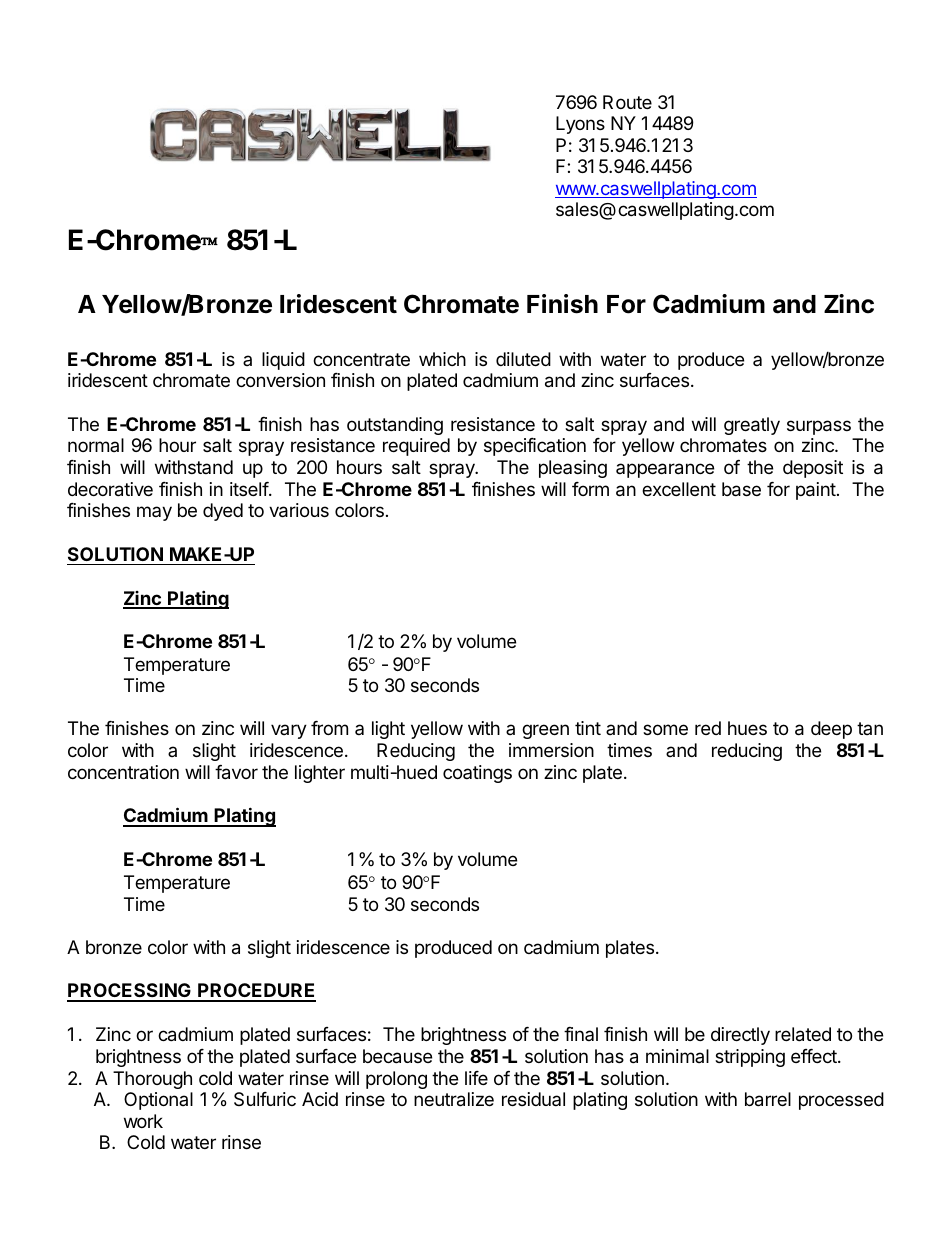 The height and width of the screenshot is (1233, 952). What do you see at coordinates (831, 730) in the screenshot?
I see `deep` at bounding box center [831, 730].
